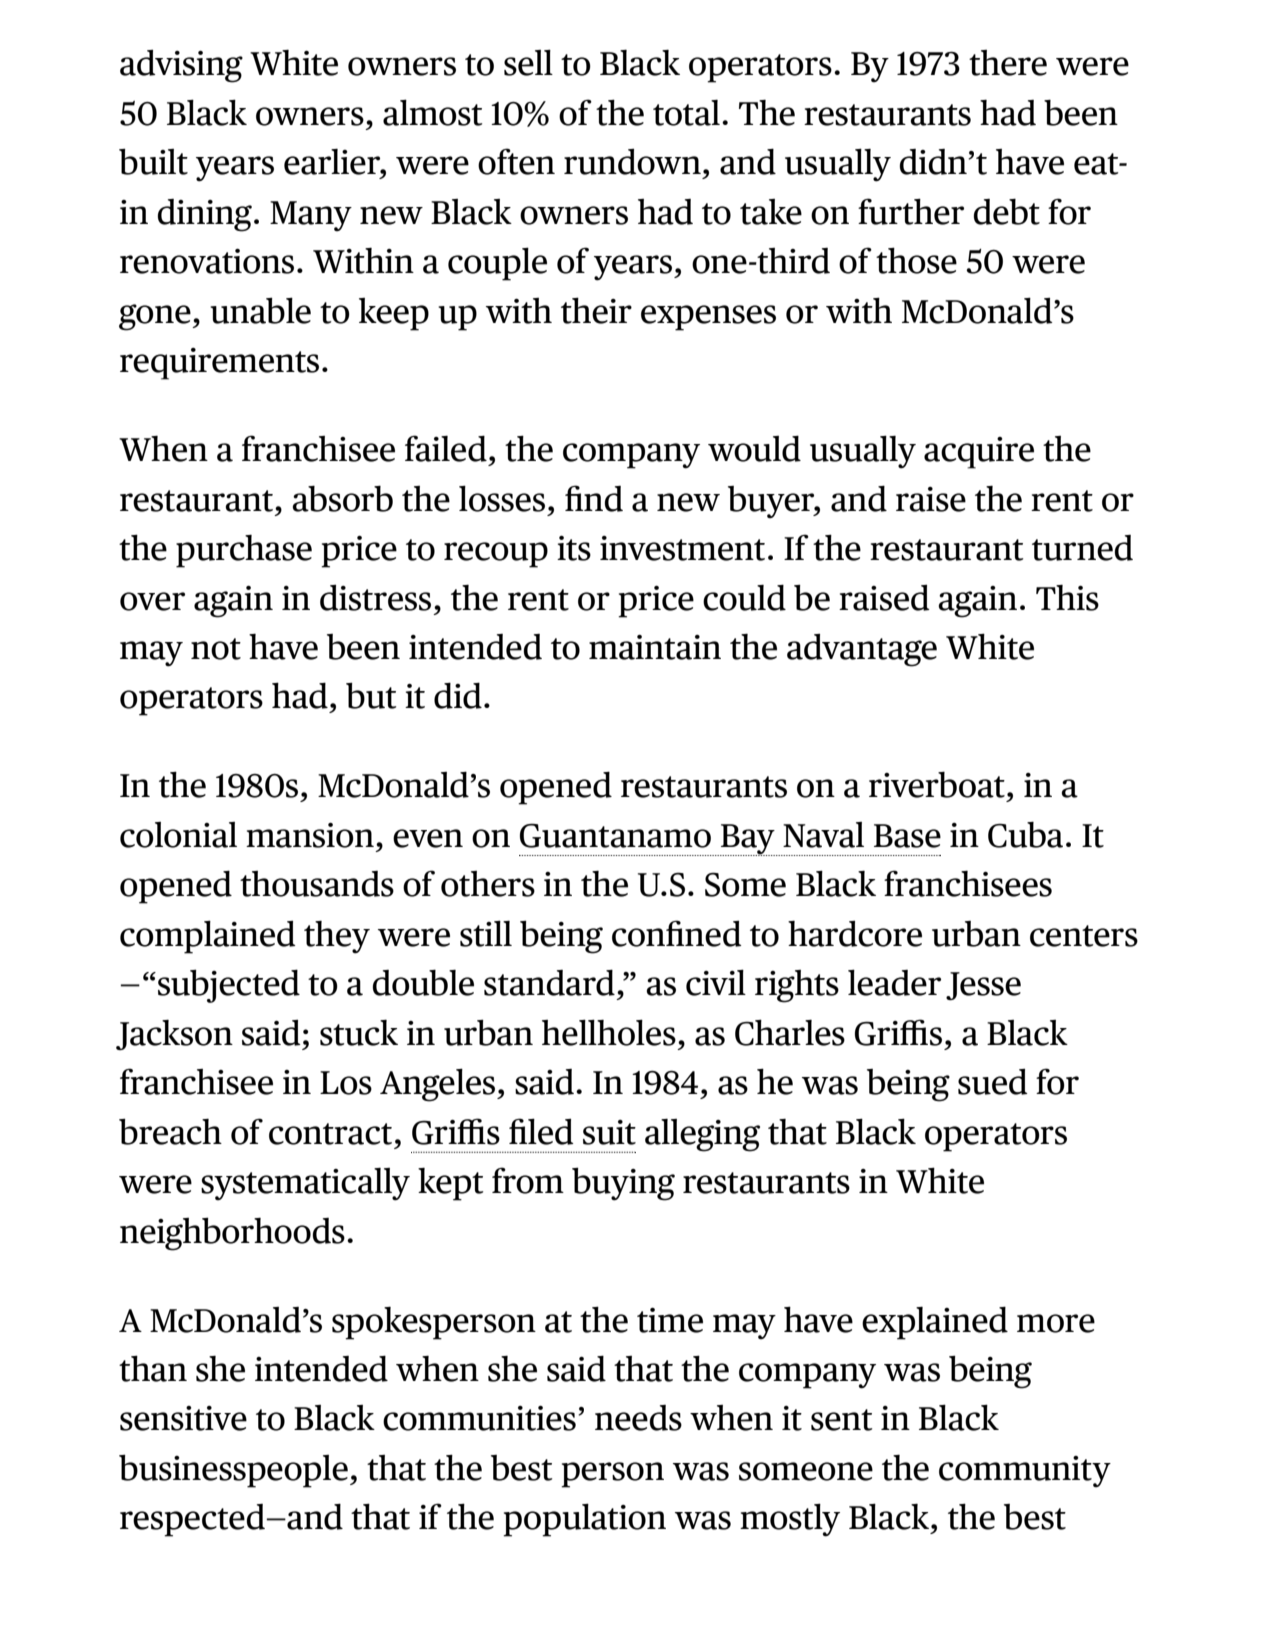  What do you see at coordinates (330, 1134) in the page?
I see `contract` at bounding box center [330, 1134].
